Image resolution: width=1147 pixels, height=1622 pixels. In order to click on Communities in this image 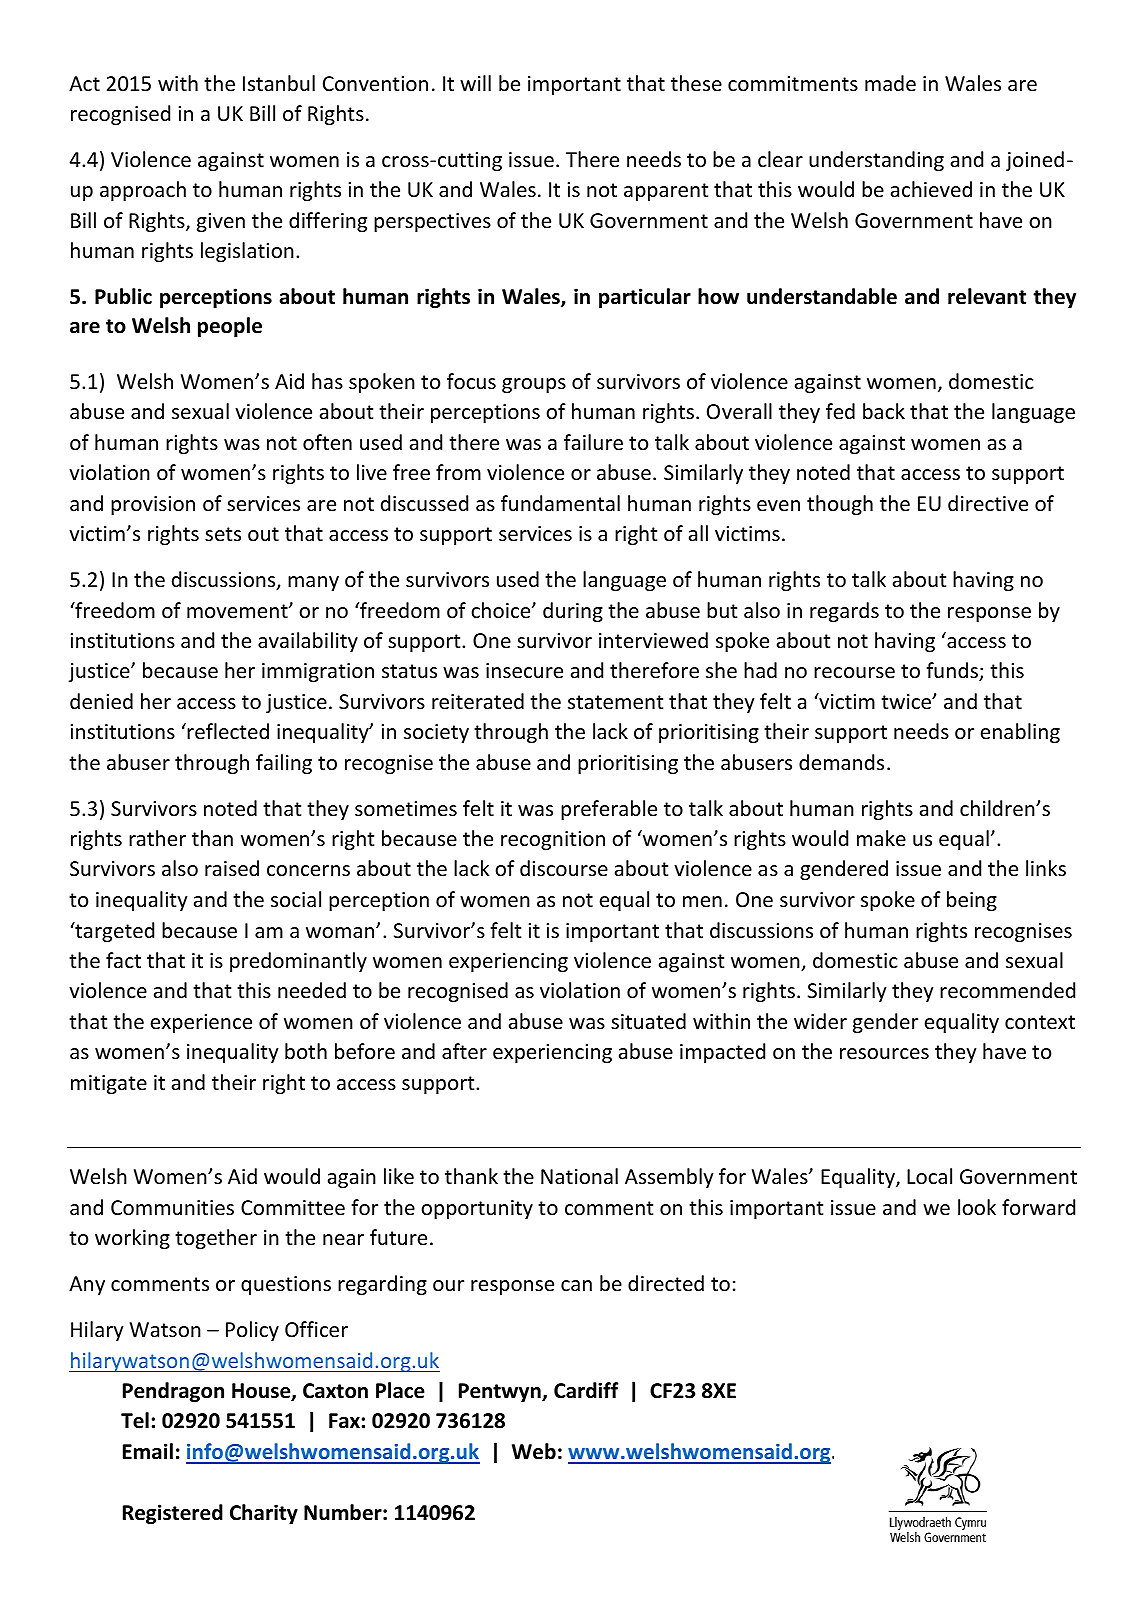, I will do `click(172, 1208)`.
